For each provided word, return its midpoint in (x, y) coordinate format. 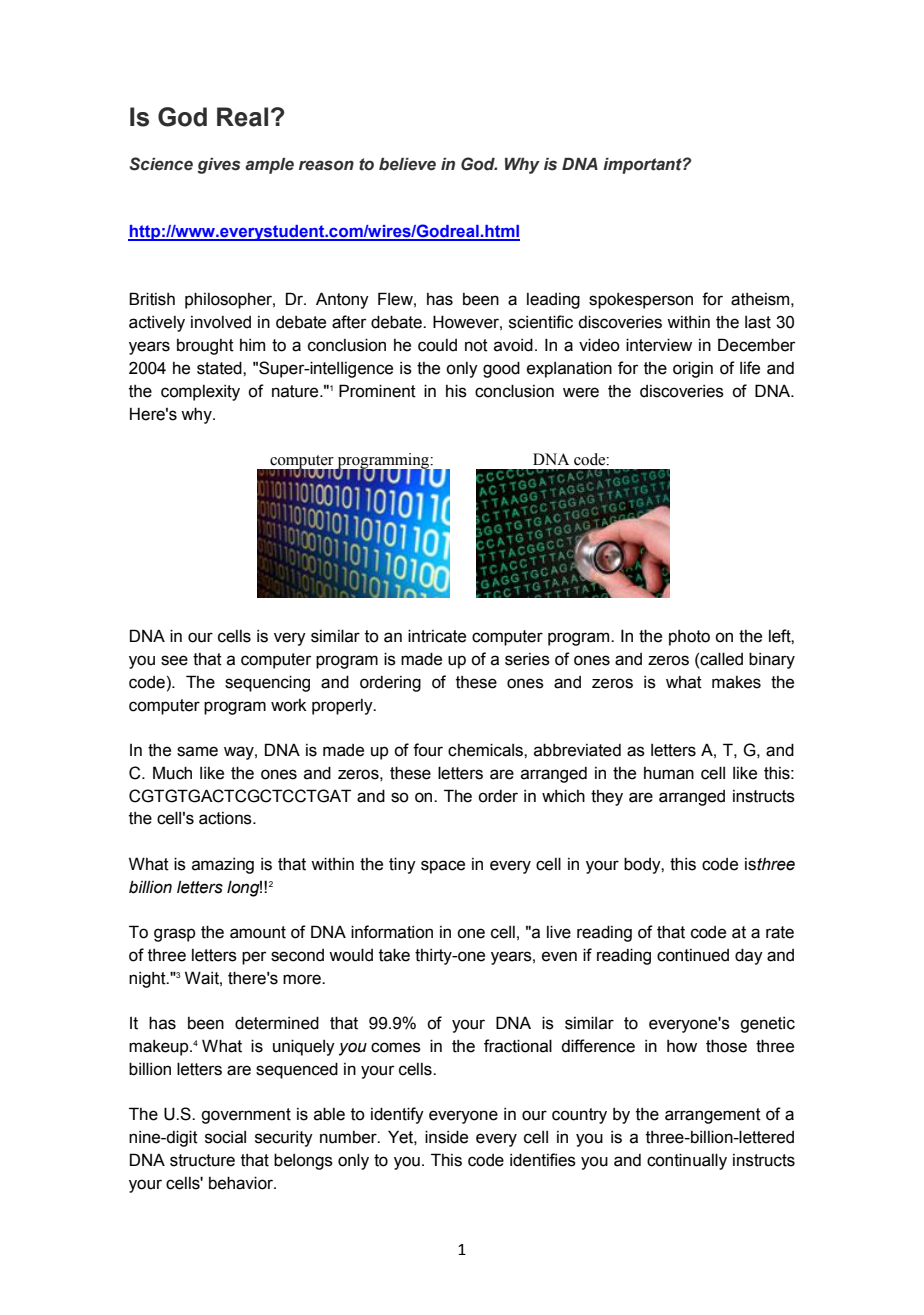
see (174, 660)
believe (407, 164)
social (225, 1137)
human (669, 773)
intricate (437, 636)
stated (220, 368)
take (394, 955)
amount (258, 932)
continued (693, 955)
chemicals (486, 750)
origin (693, 369)
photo (689, 638)
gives (219, 166)
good (501, 369)
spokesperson (641, 301)
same (197, 751)
